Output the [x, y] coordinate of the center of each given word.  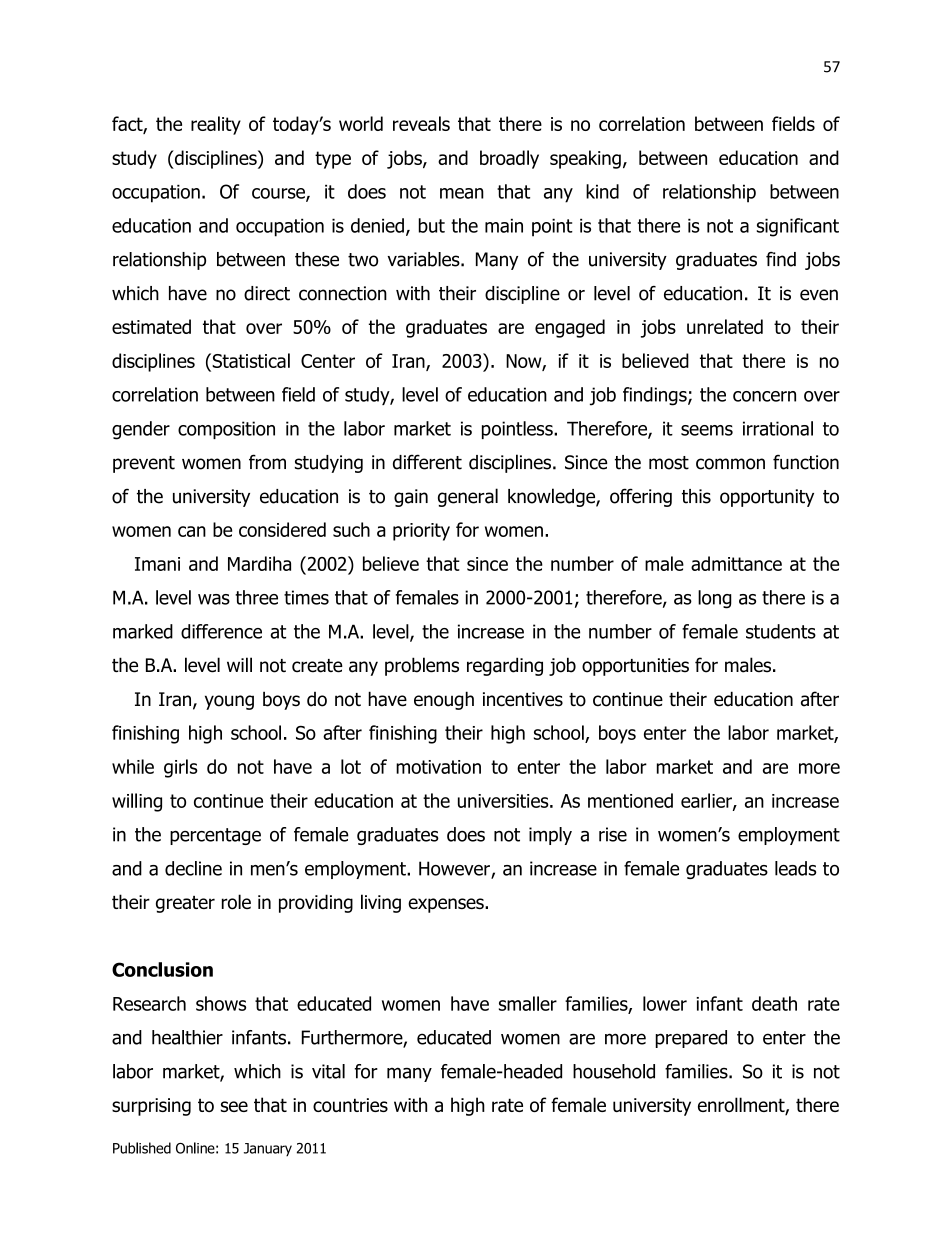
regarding [505, 666]
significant [798, 227]
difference [221, 631]
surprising [151, 1107]
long [715, 599]
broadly [509, 159]
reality [216, 125]
